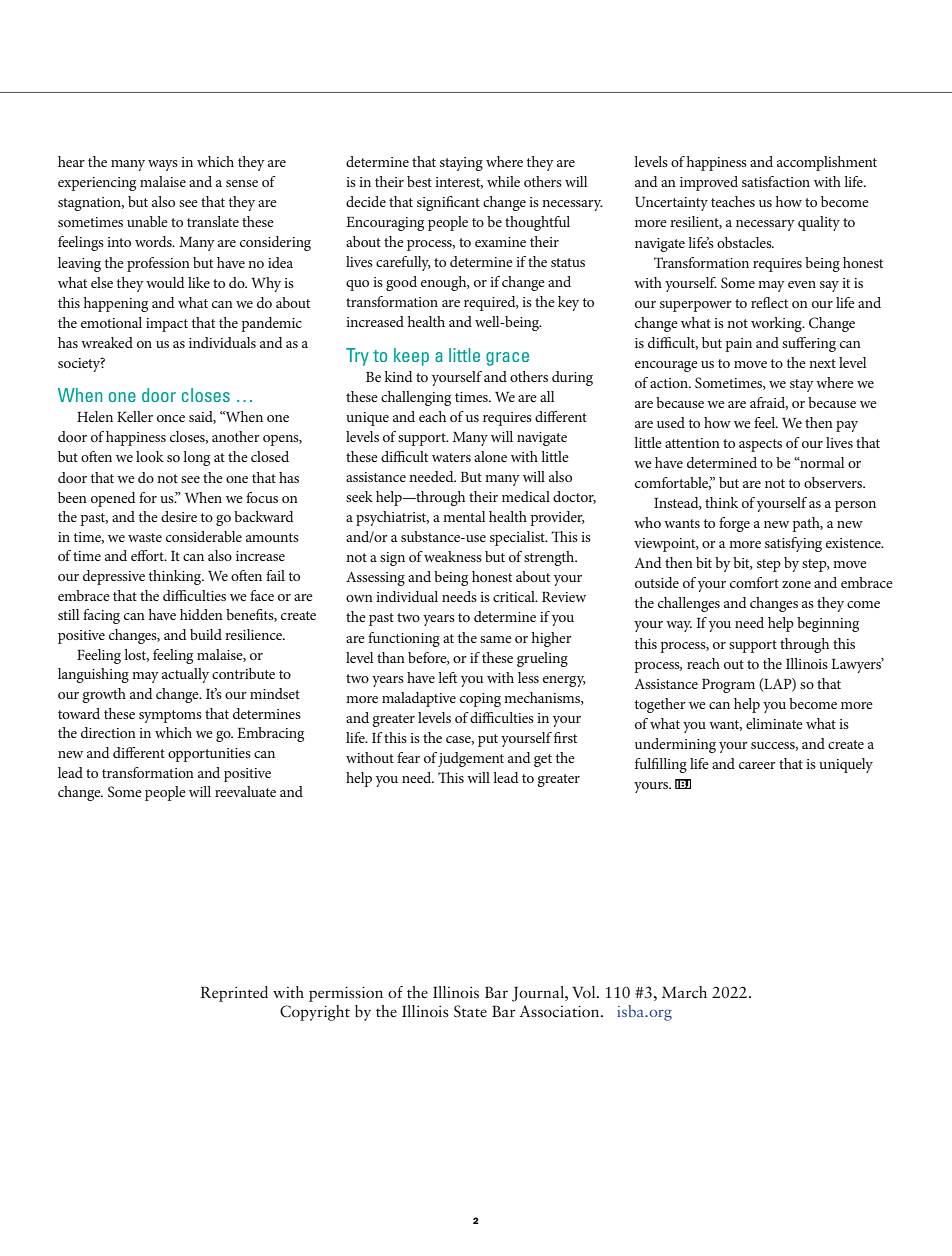 The height and width of the document is (1256, 952). Describe the element at coordinates (470, 1011) in the document. I see `State` at that location.
